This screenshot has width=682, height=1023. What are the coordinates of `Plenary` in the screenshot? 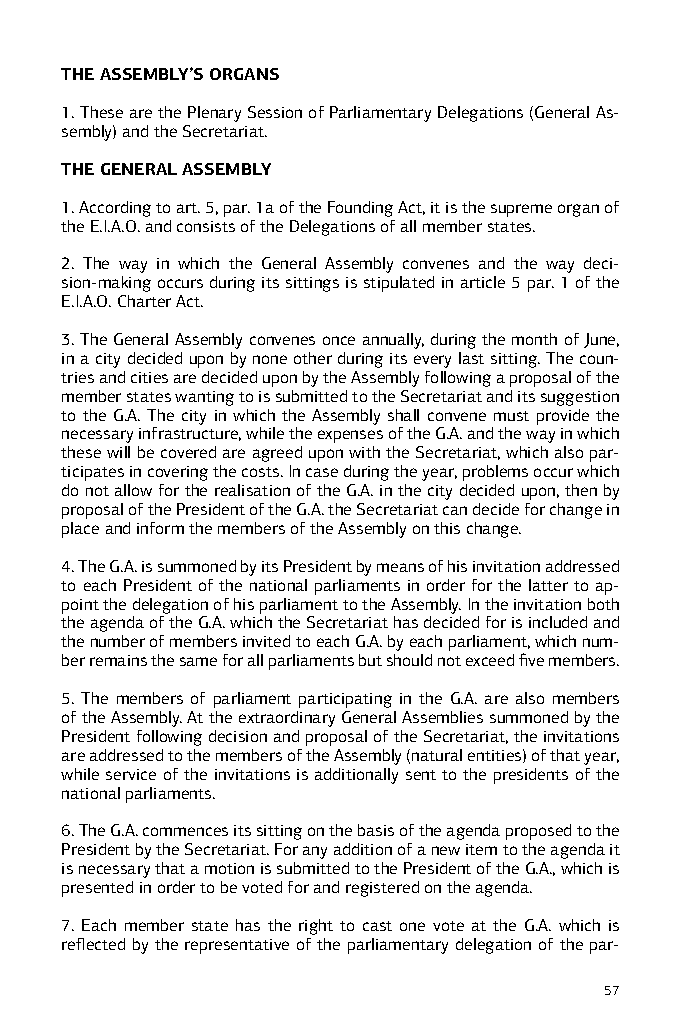 It's located at (214, 114).
